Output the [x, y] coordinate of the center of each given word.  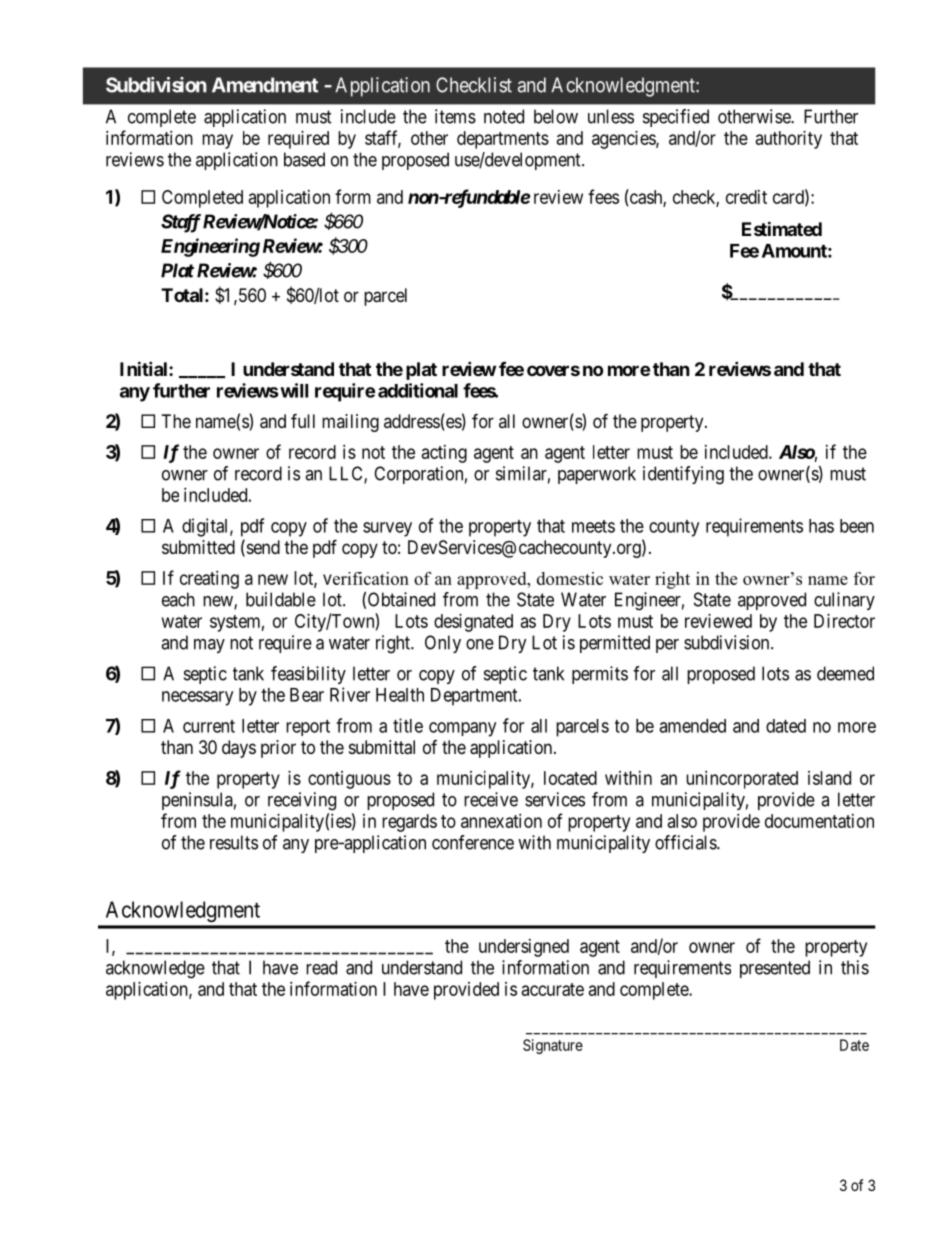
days [239, 749]
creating [209, 580]
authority [789, 140]
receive [491, 799]
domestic [570, 578]
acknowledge [155, 969]
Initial [145, 368]
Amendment [265, 85]
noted [504, 116]
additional [418, 390]
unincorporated [742, 780]
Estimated [782, 228]
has [821, 526]
